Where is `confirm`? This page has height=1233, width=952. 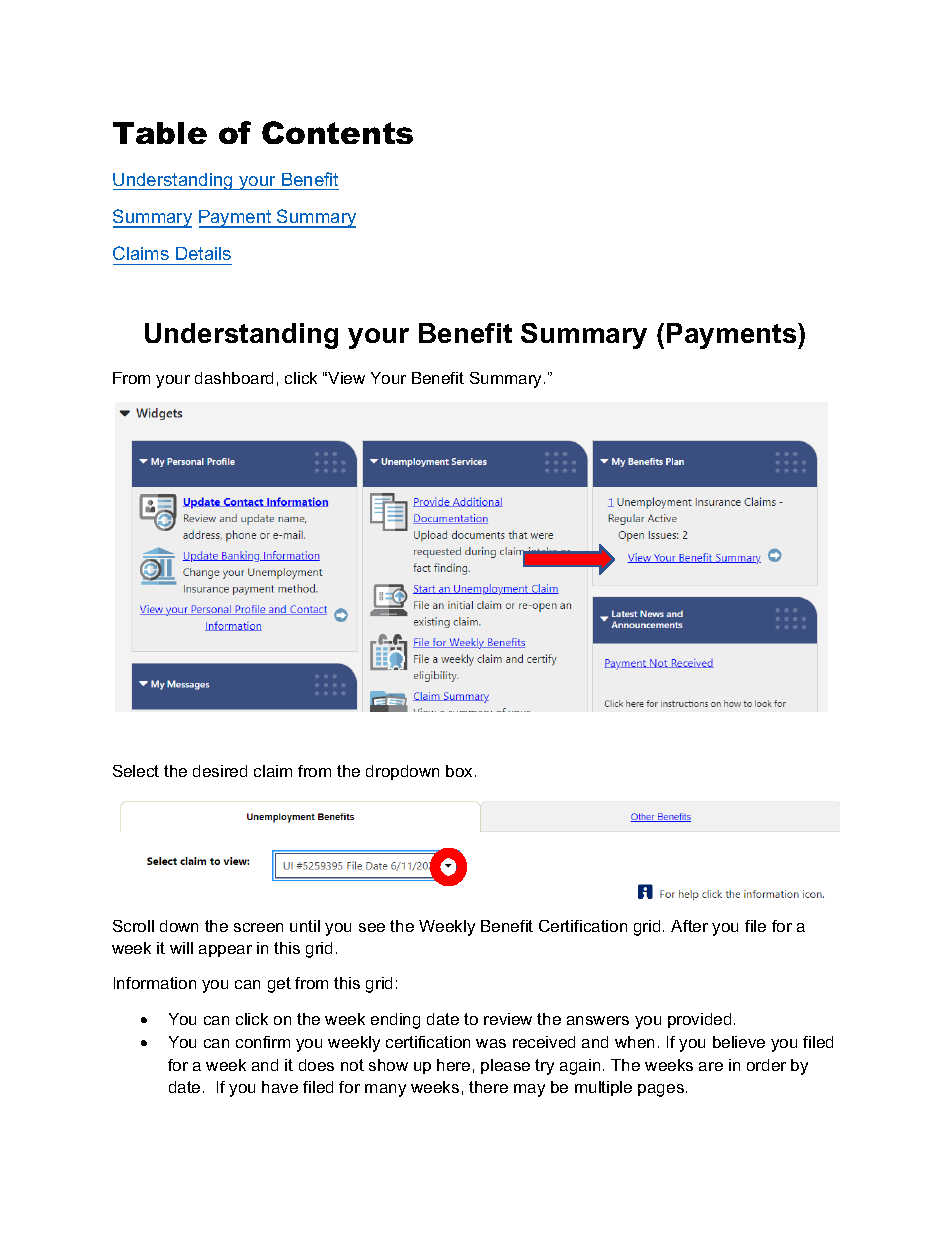 confirm is located at coordinates (263, 1042).
